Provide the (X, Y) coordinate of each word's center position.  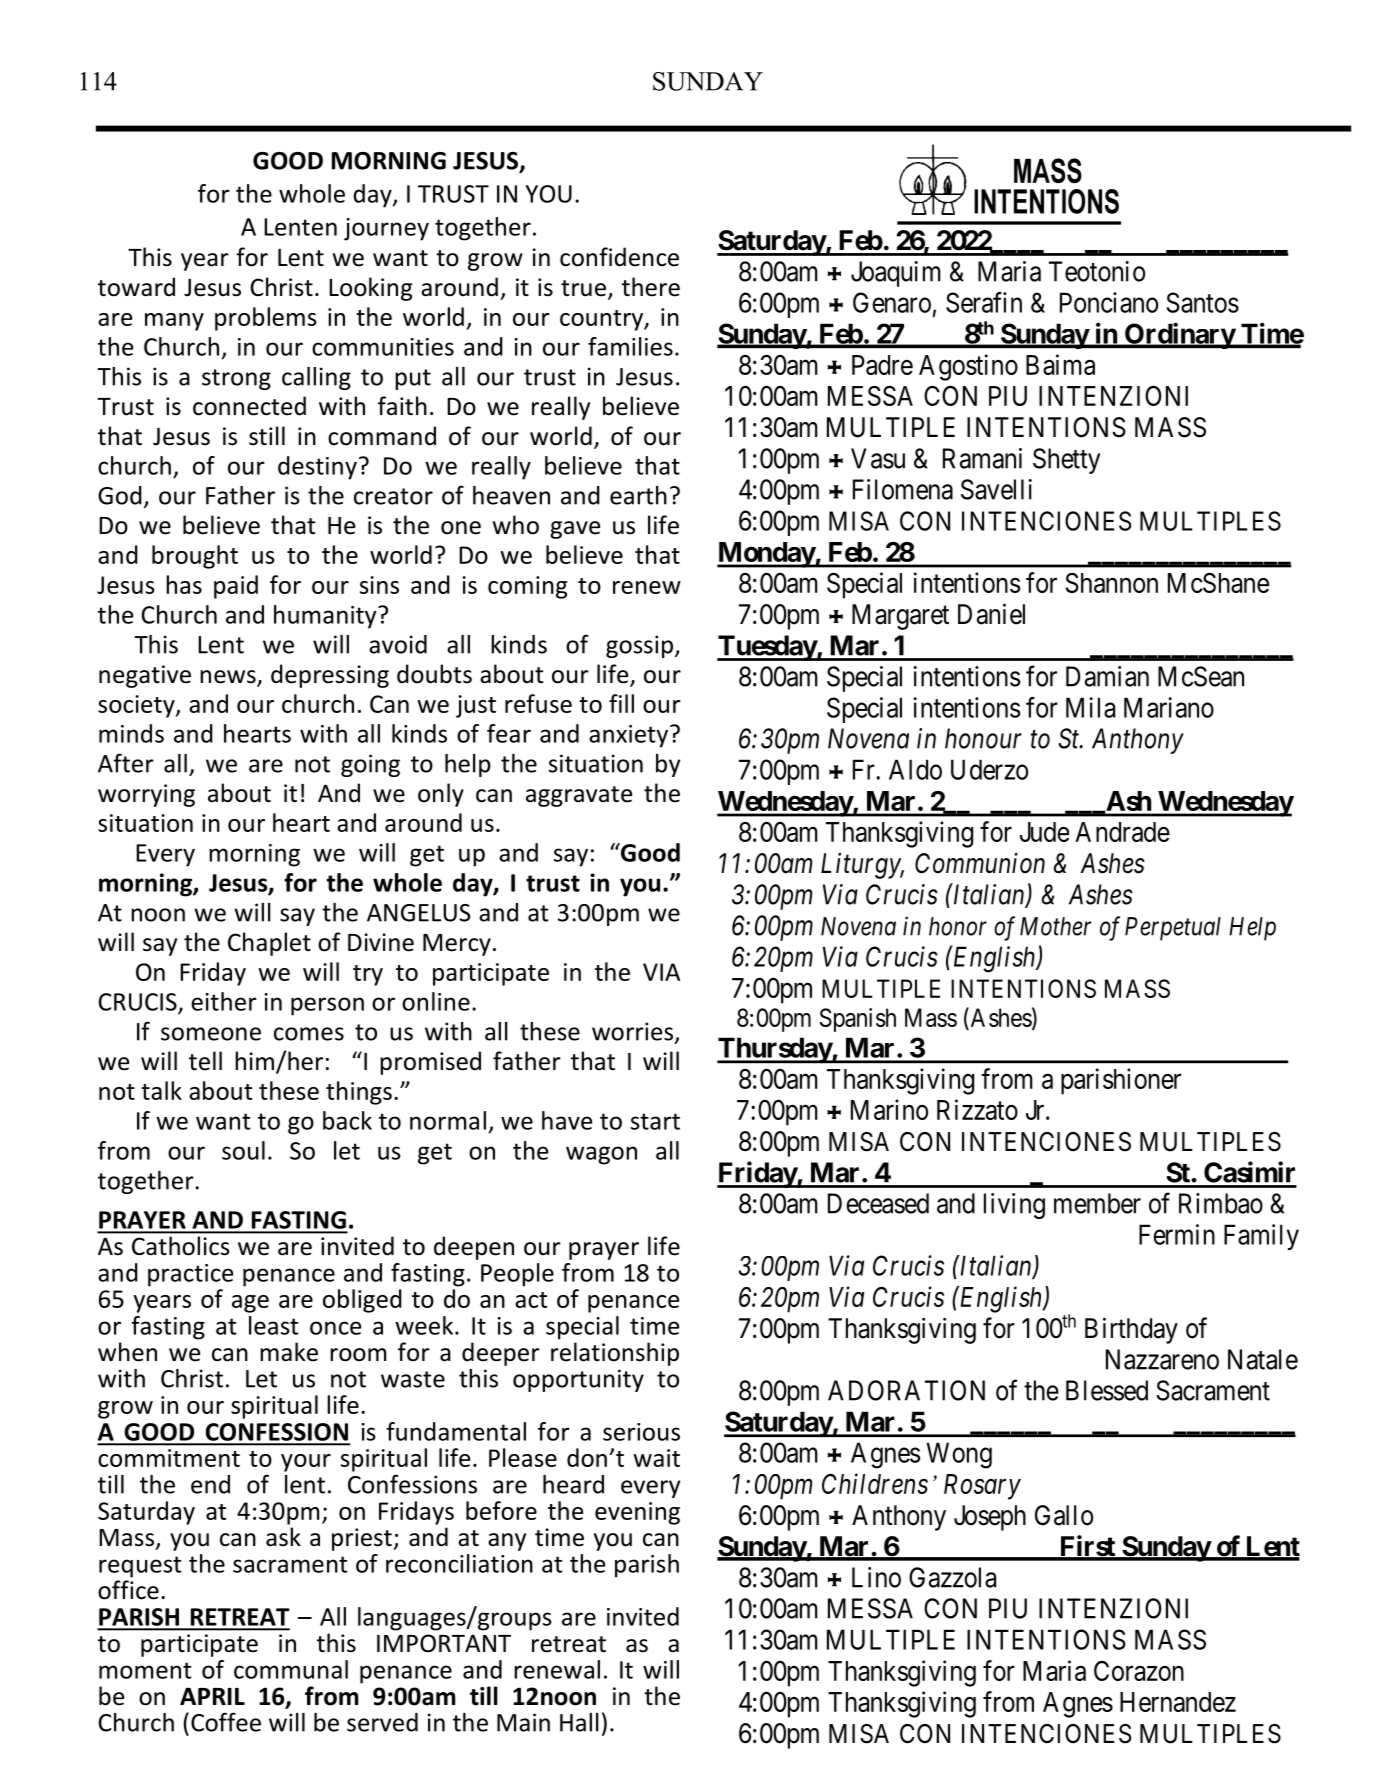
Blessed (1107, 1390)
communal (291, 1669)
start (655, 1121)
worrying (146, 795)
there (651, 287)
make (289, 1352)
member (1097, 1203)
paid (236, 587)
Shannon (1112, 583)
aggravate (579, 796)
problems (266, 319)
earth (638, 495)
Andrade (1122, 832)
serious (641, 1432)
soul (243, 1150)
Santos (1202, 302)
